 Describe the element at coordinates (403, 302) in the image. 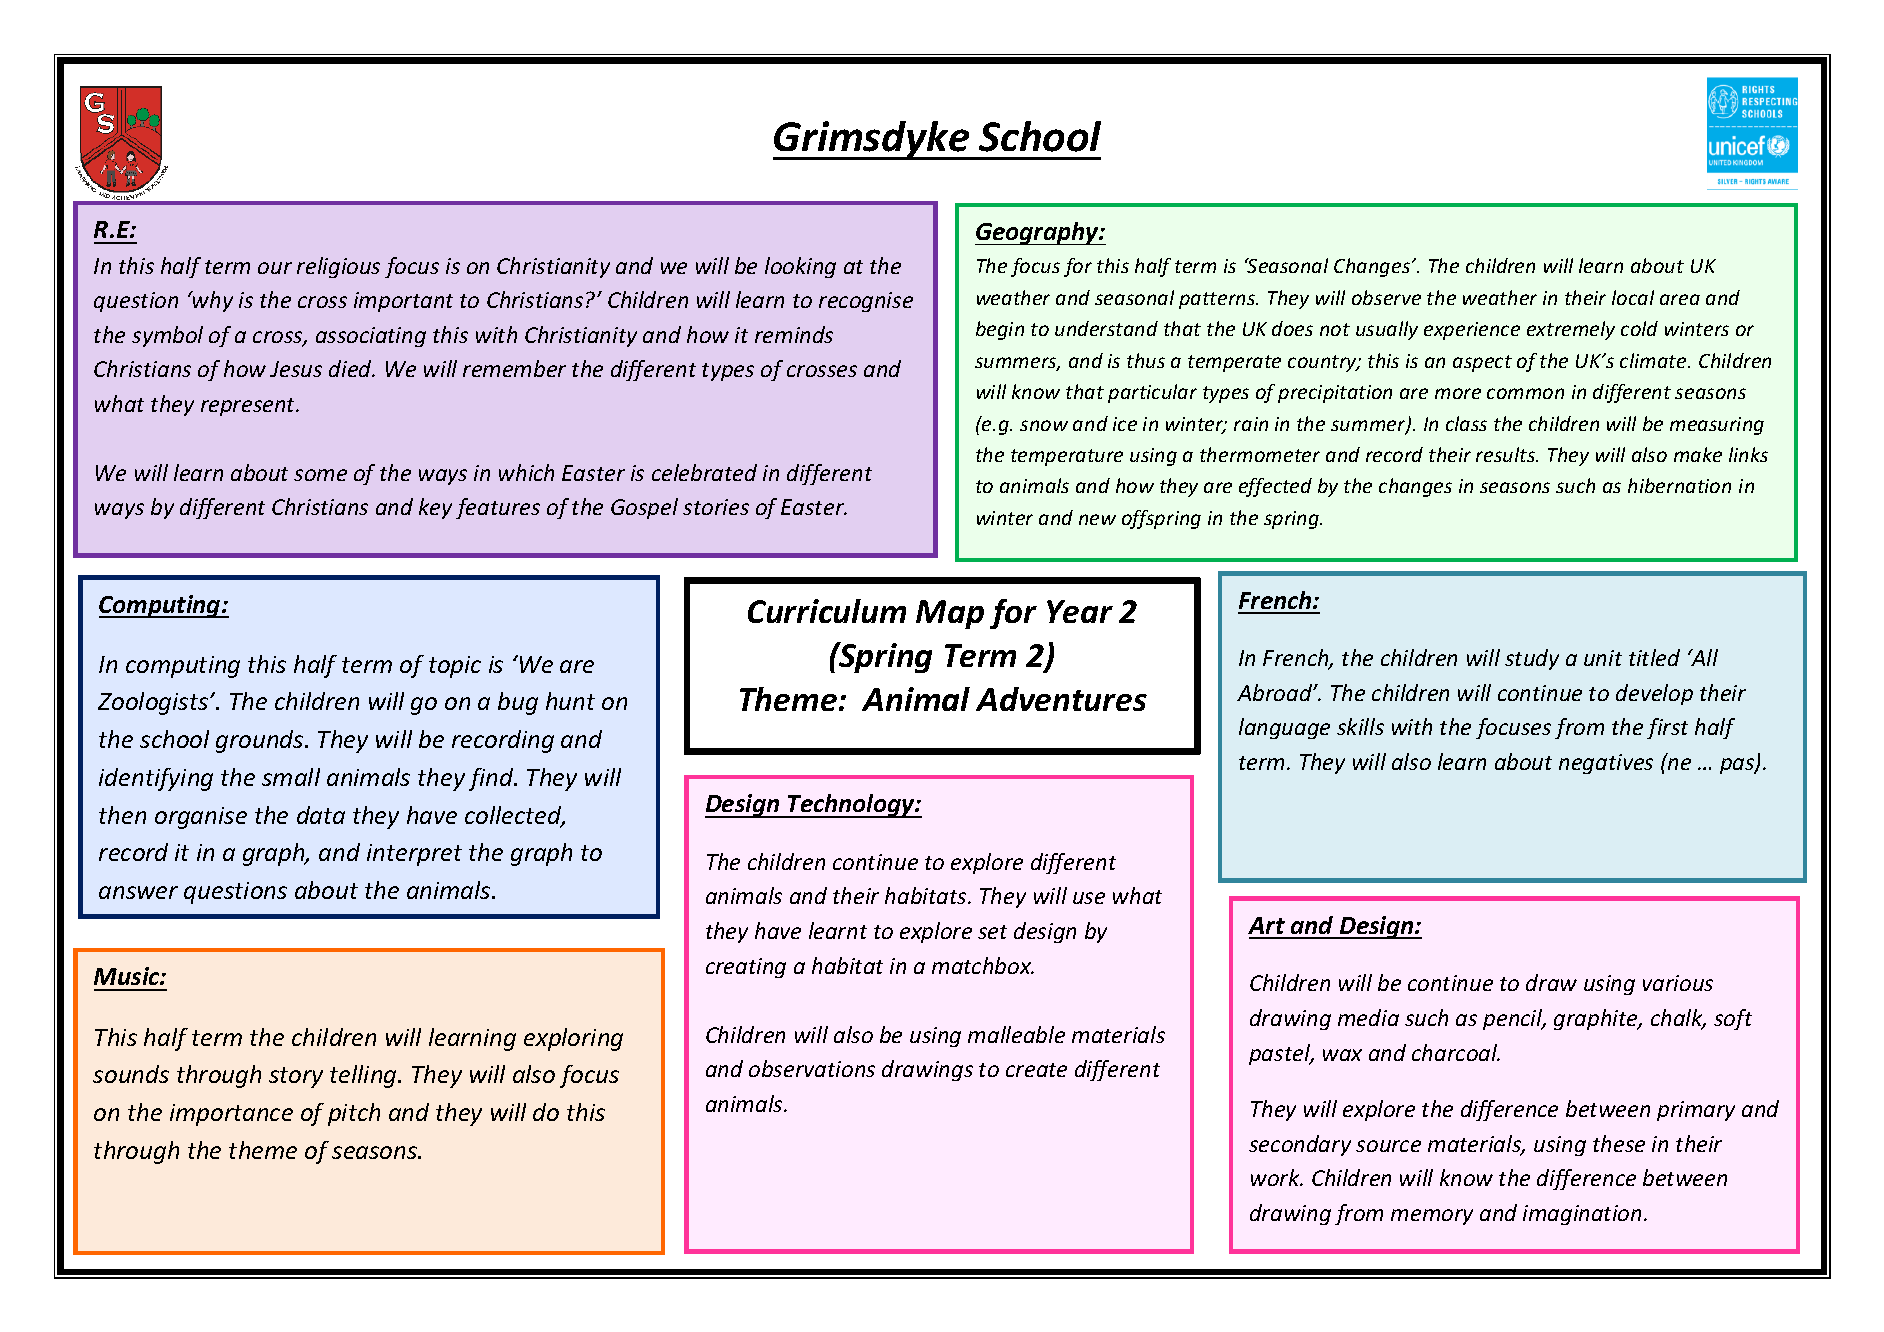

I see `important` at that location.
